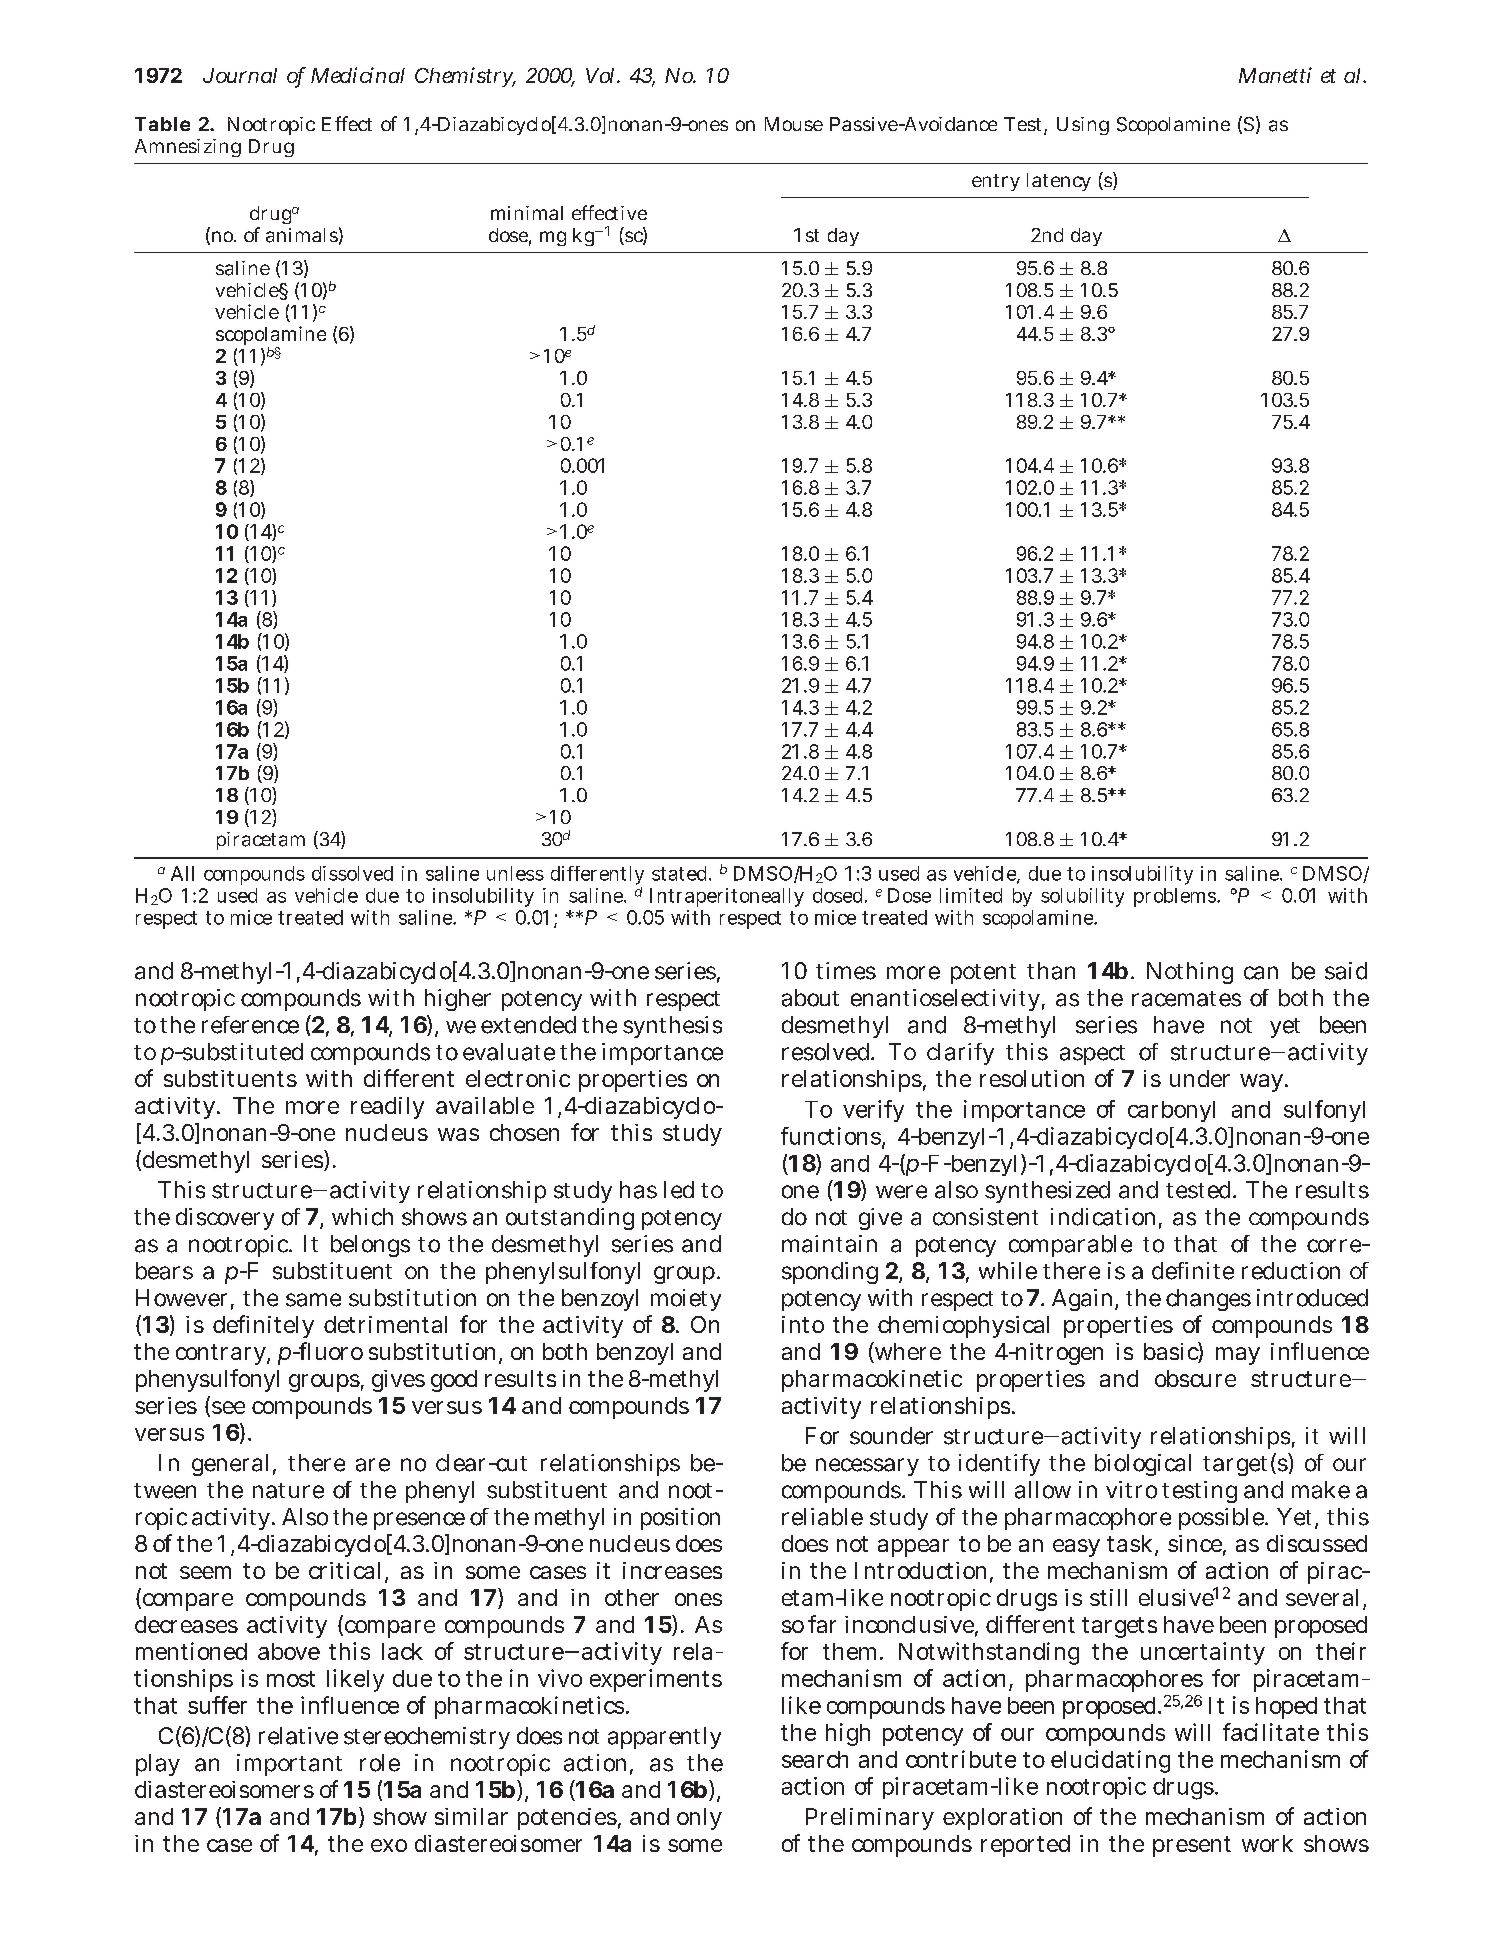 The height and width of the screenshot is (1944, 1502). Describe the element at coordinates (352, 873) in the screenshot. I see `dissolved` at that location.
